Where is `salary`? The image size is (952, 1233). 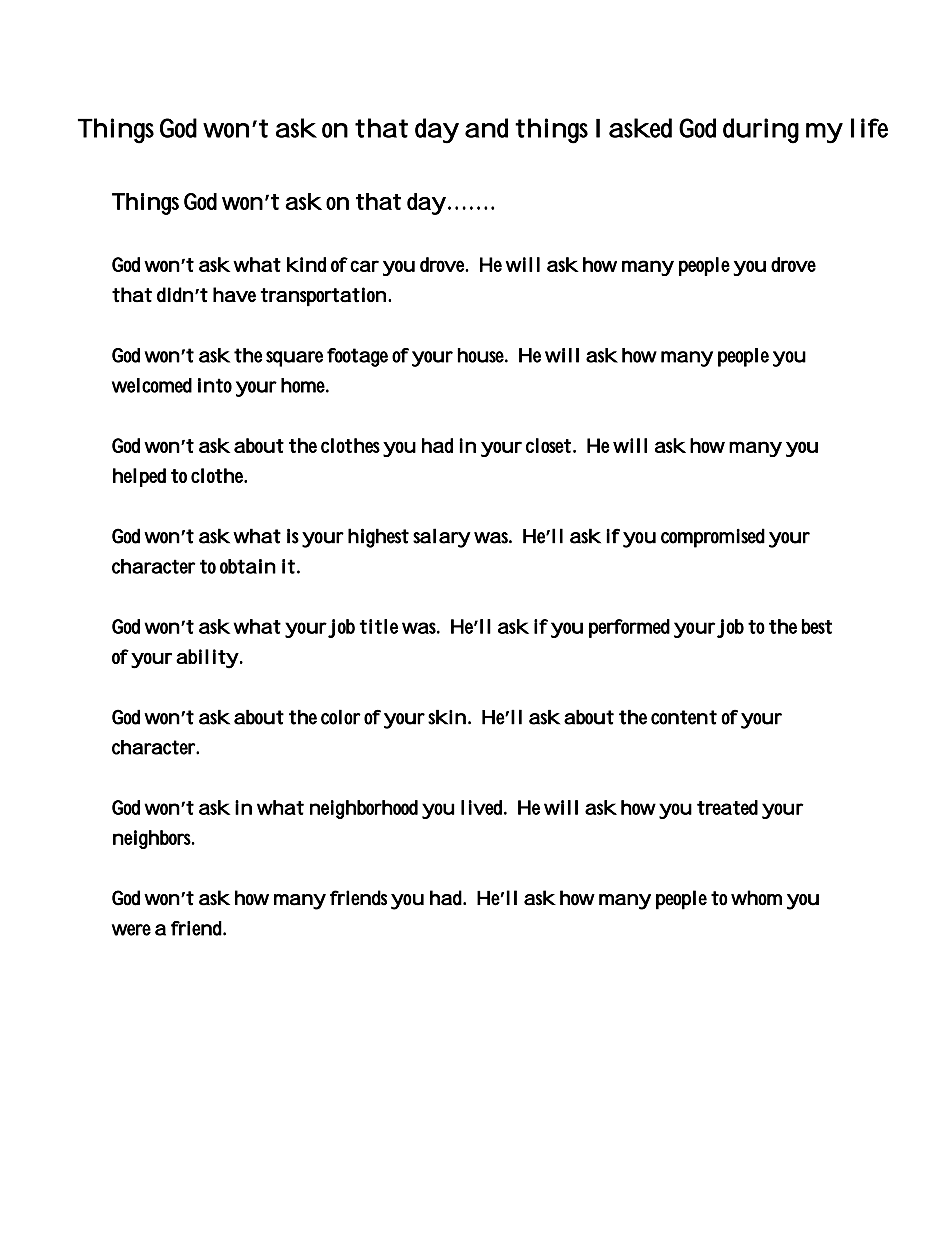
salary is located at coordinates (442, 538).
